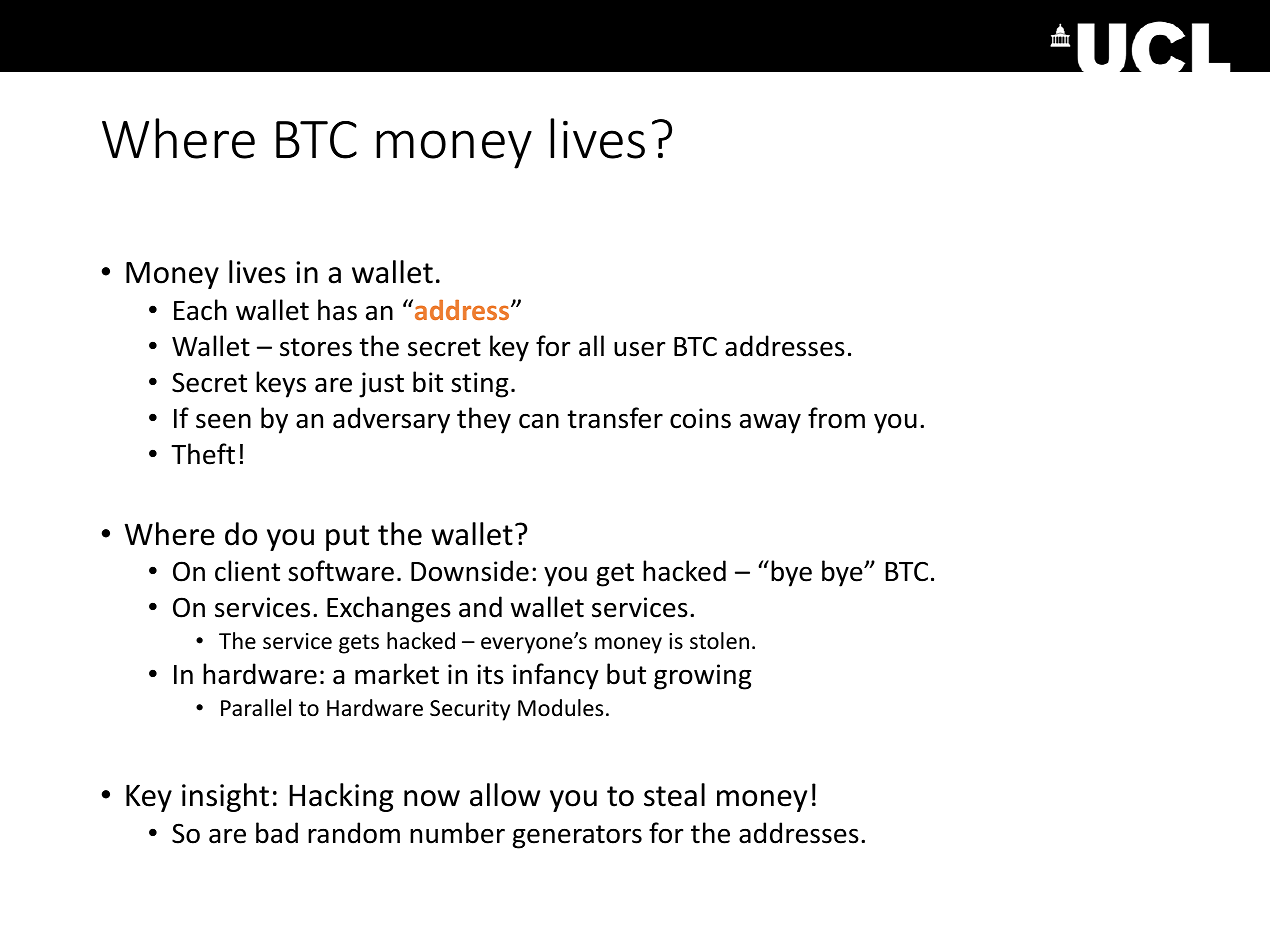  Describe the element at coordinates (719, 641) in the page. I see `stolen` at that location.
